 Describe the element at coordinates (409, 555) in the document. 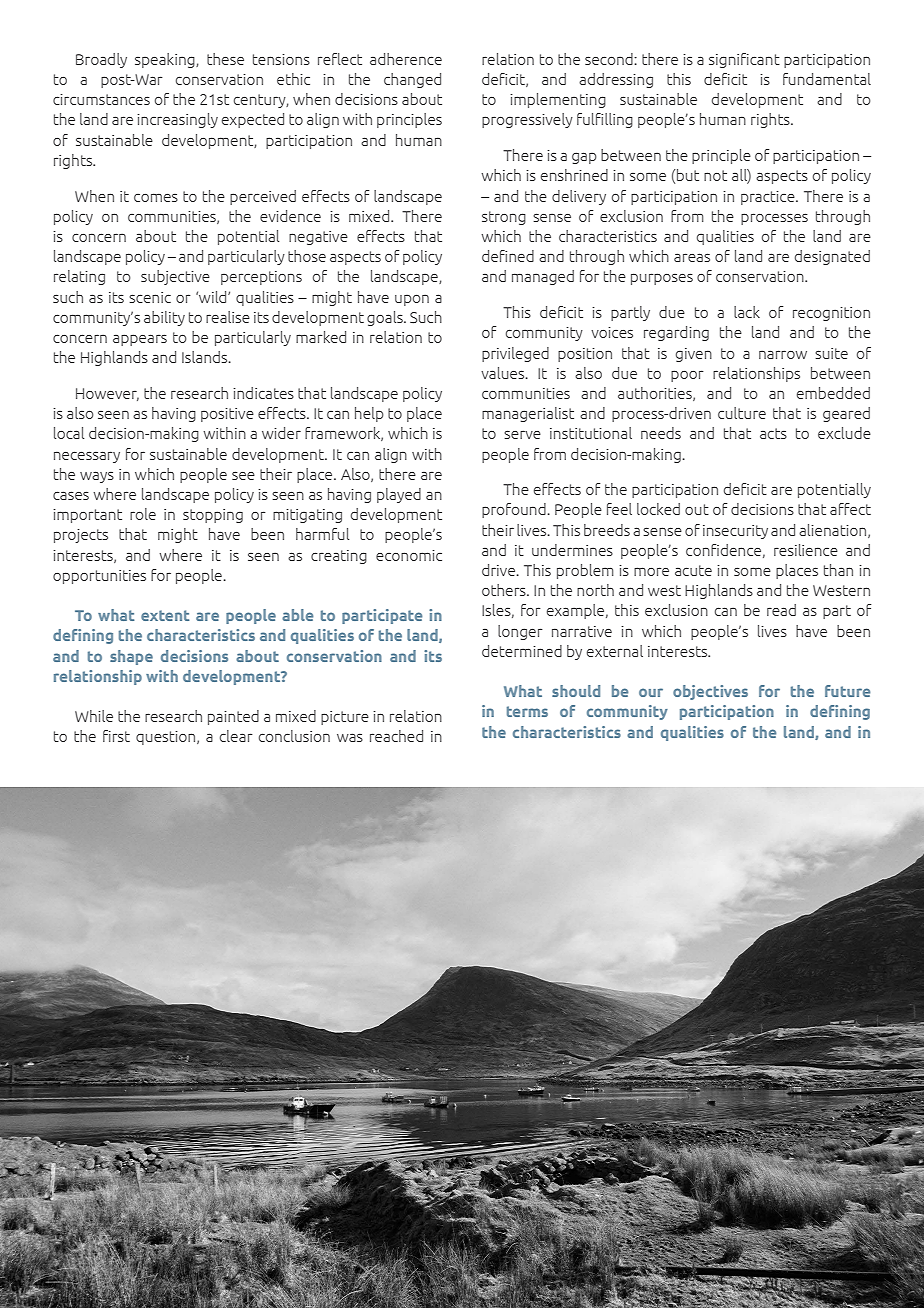

I see `economic` at that location.
